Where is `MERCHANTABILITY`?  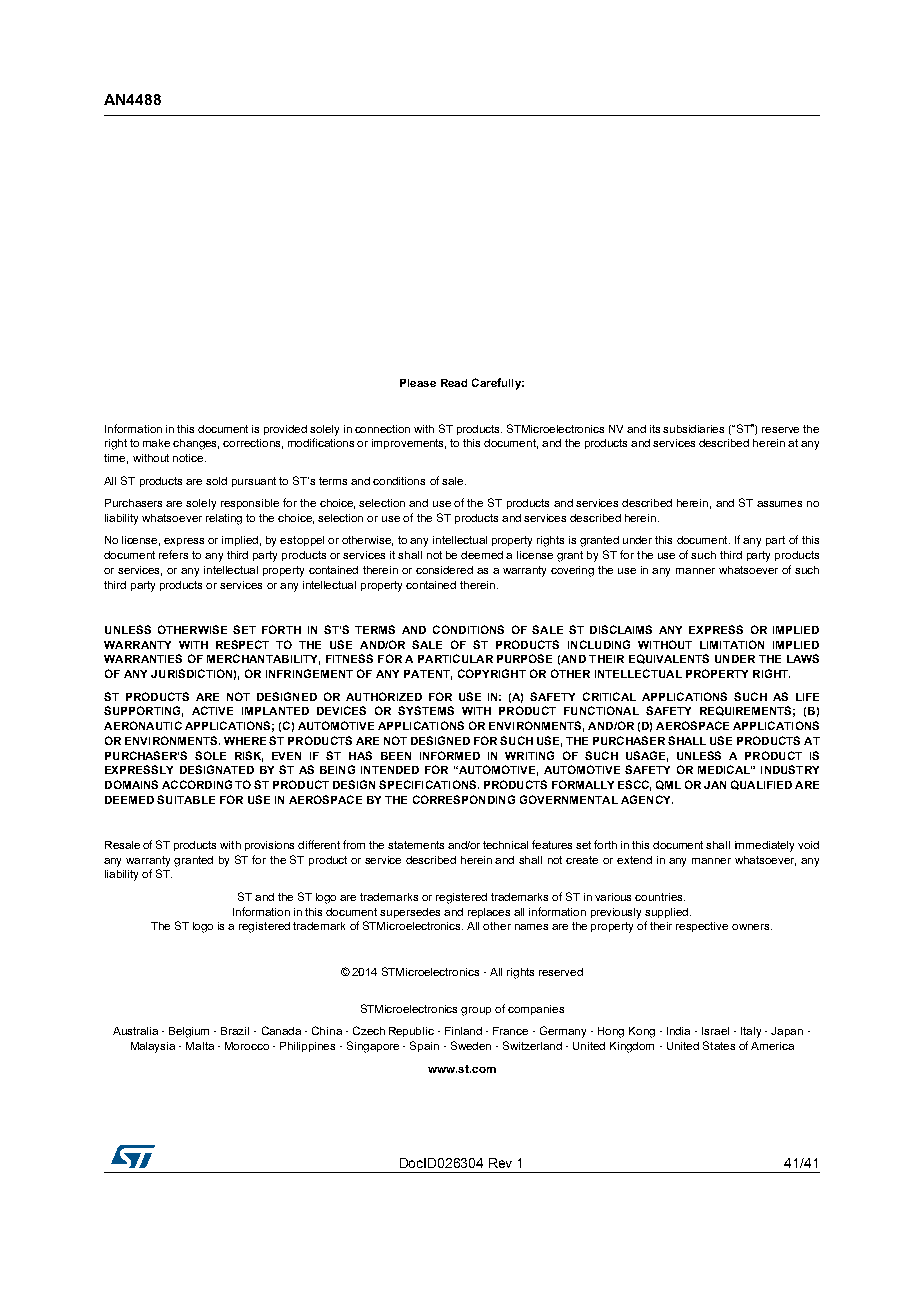 MERCHANTABILITY is located at coordinates (263, 659).
